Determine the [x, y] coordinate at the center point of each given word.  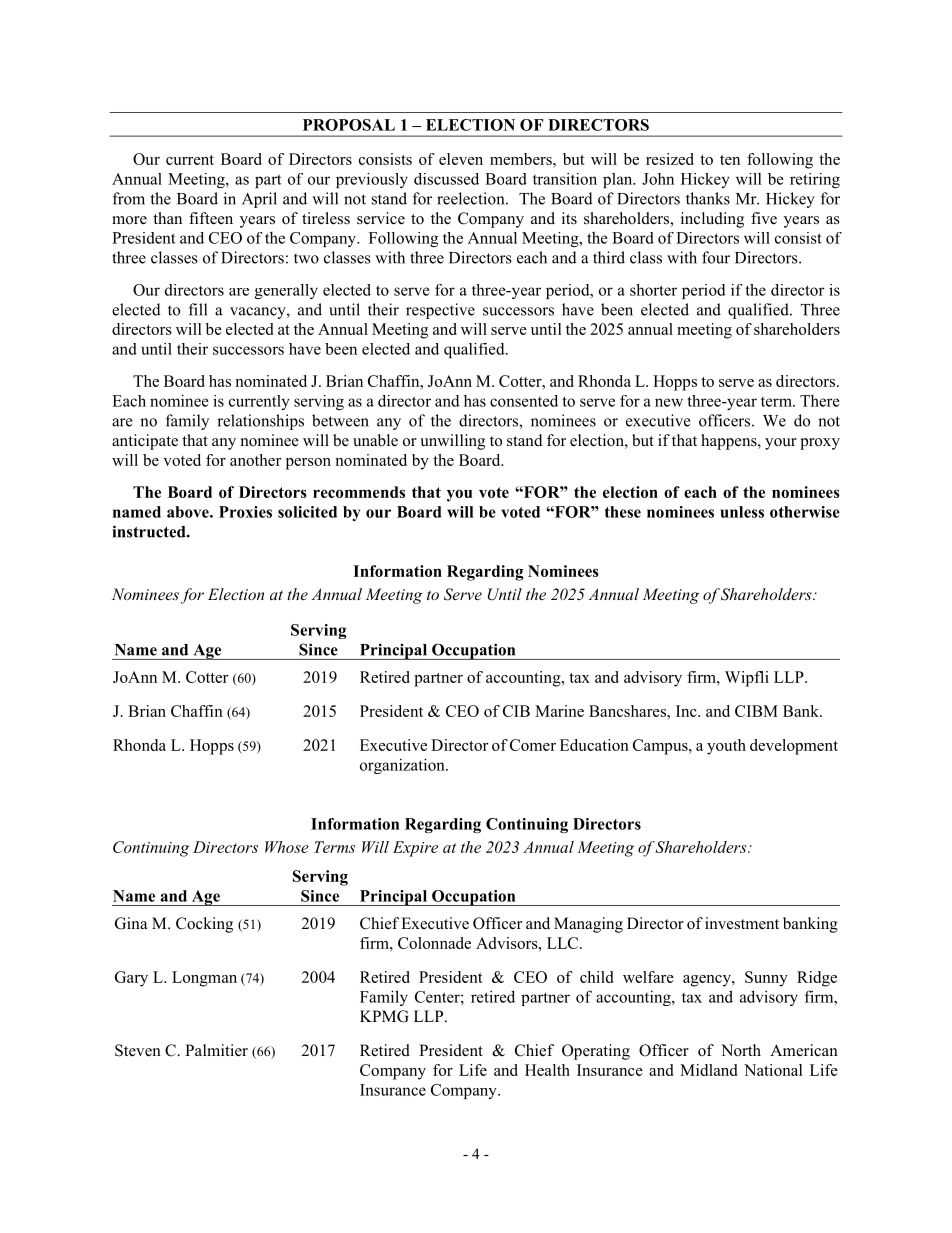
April [259, 200]
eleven [461, 159]
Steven [138, 1050]
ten [730, 160]
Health [547, 1070]
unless [742, 512]
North [741, 1050]
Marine [559, 711]
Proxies [245, 512]
